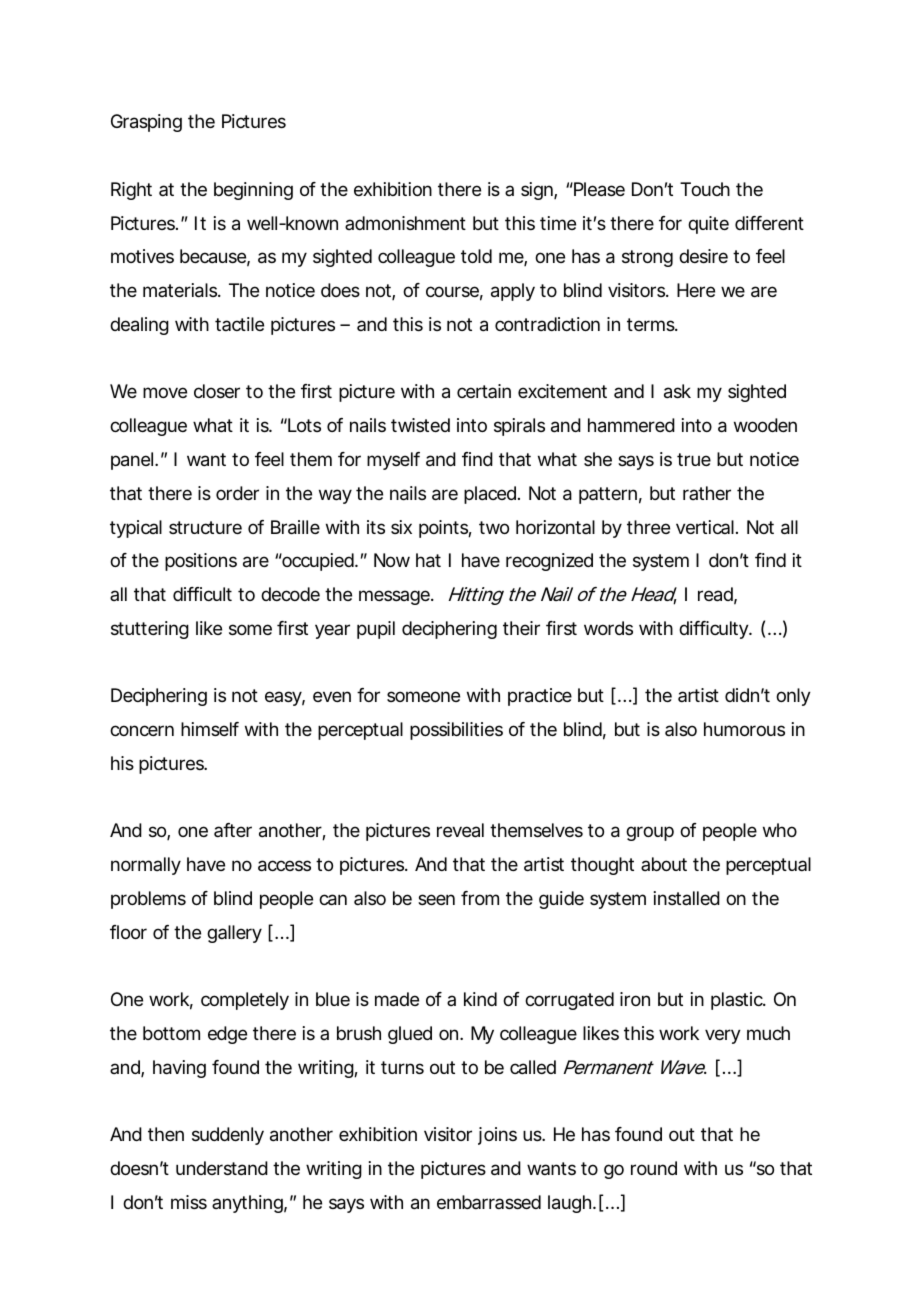 This document has height=1308, width=924. What do you see at coordinates (210, 729) in the document?
I see `himself` at bounding box center [210, 729].
